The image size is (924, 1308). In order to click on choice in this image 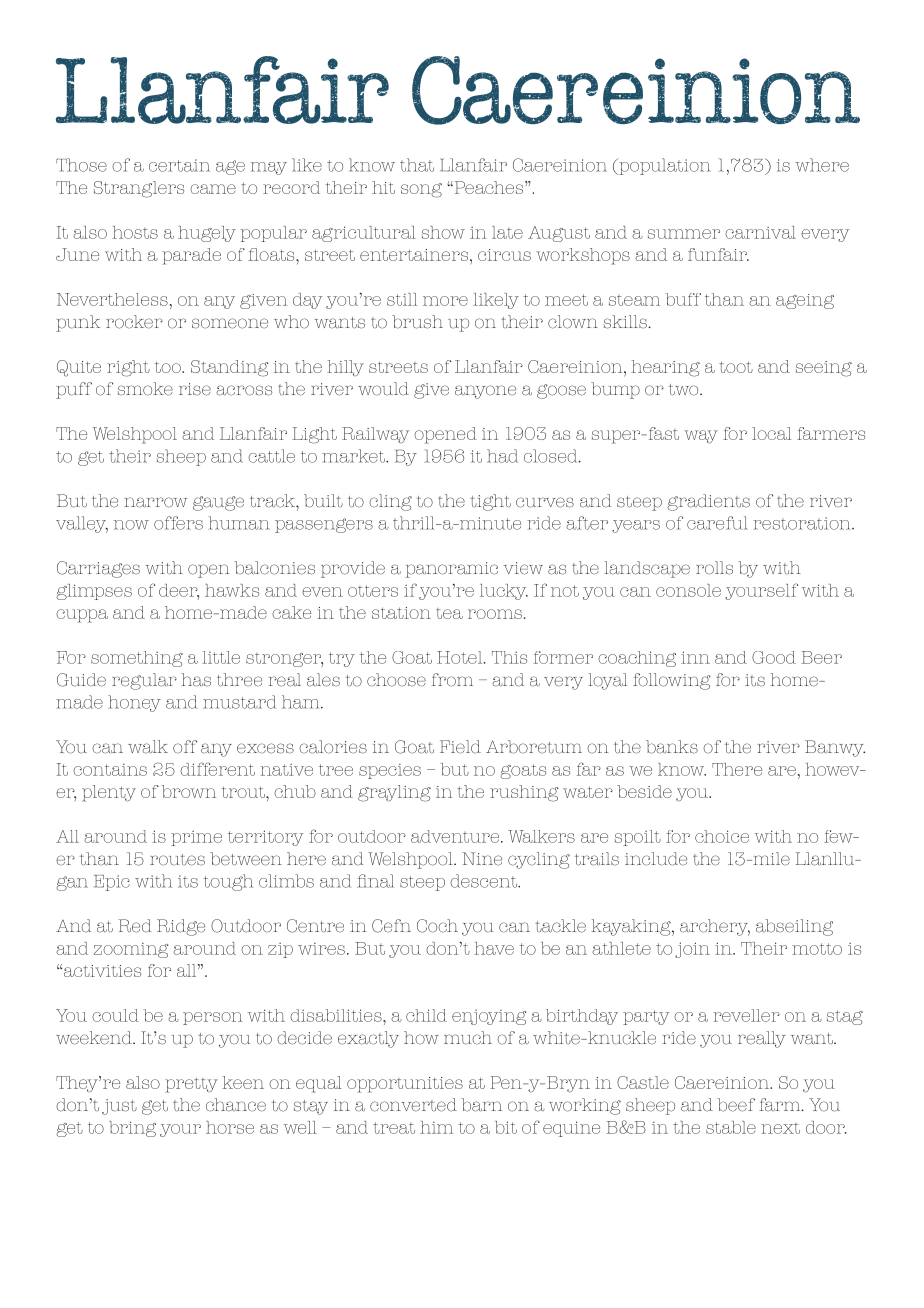, I will do `click(722, 836)`.
